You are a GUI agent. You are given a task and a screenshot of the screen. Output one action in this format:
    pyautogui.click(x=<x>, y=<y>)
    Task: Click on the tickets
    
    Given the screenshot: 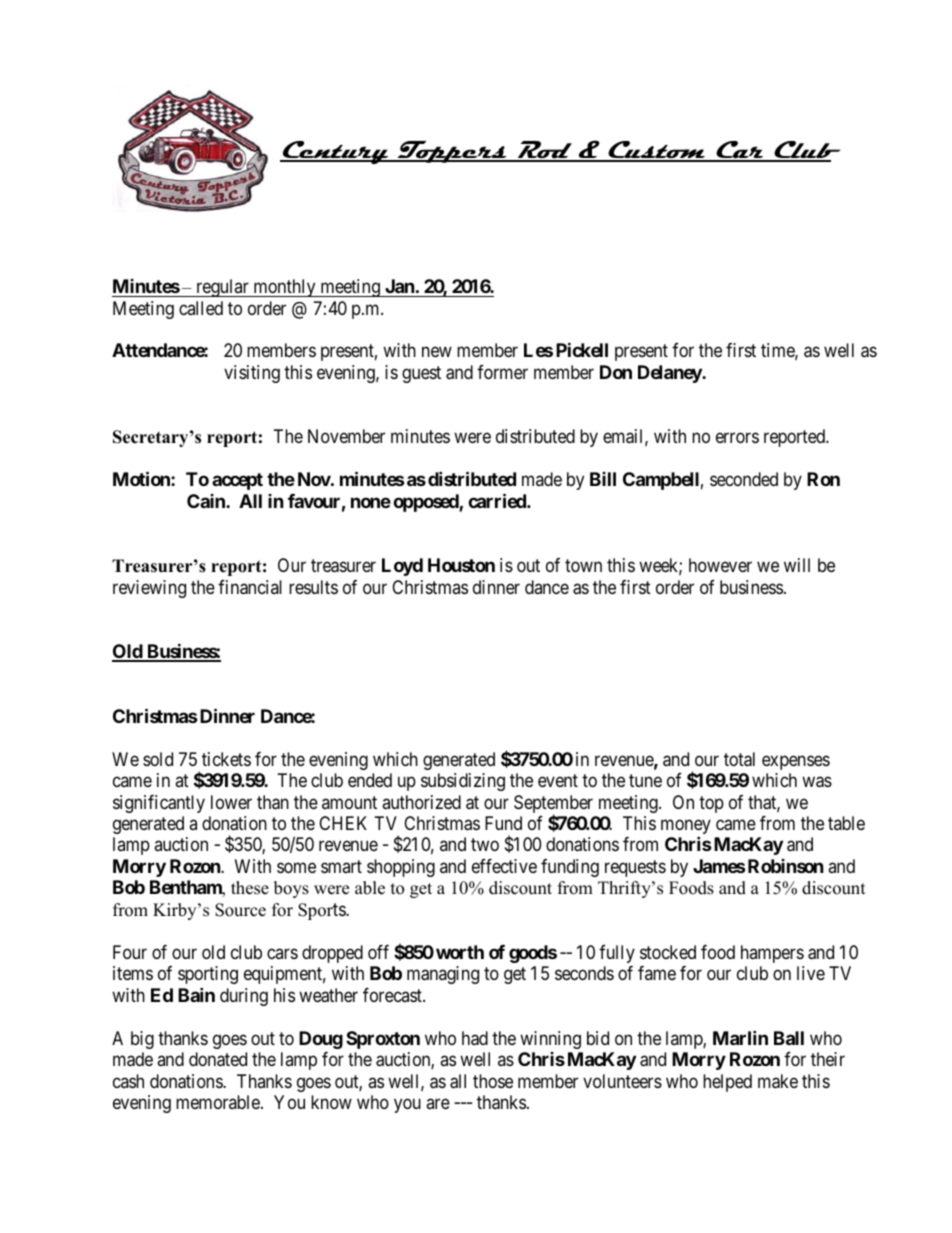 What is the action you would take?
    pyautogui.click(x=226, y=759)
